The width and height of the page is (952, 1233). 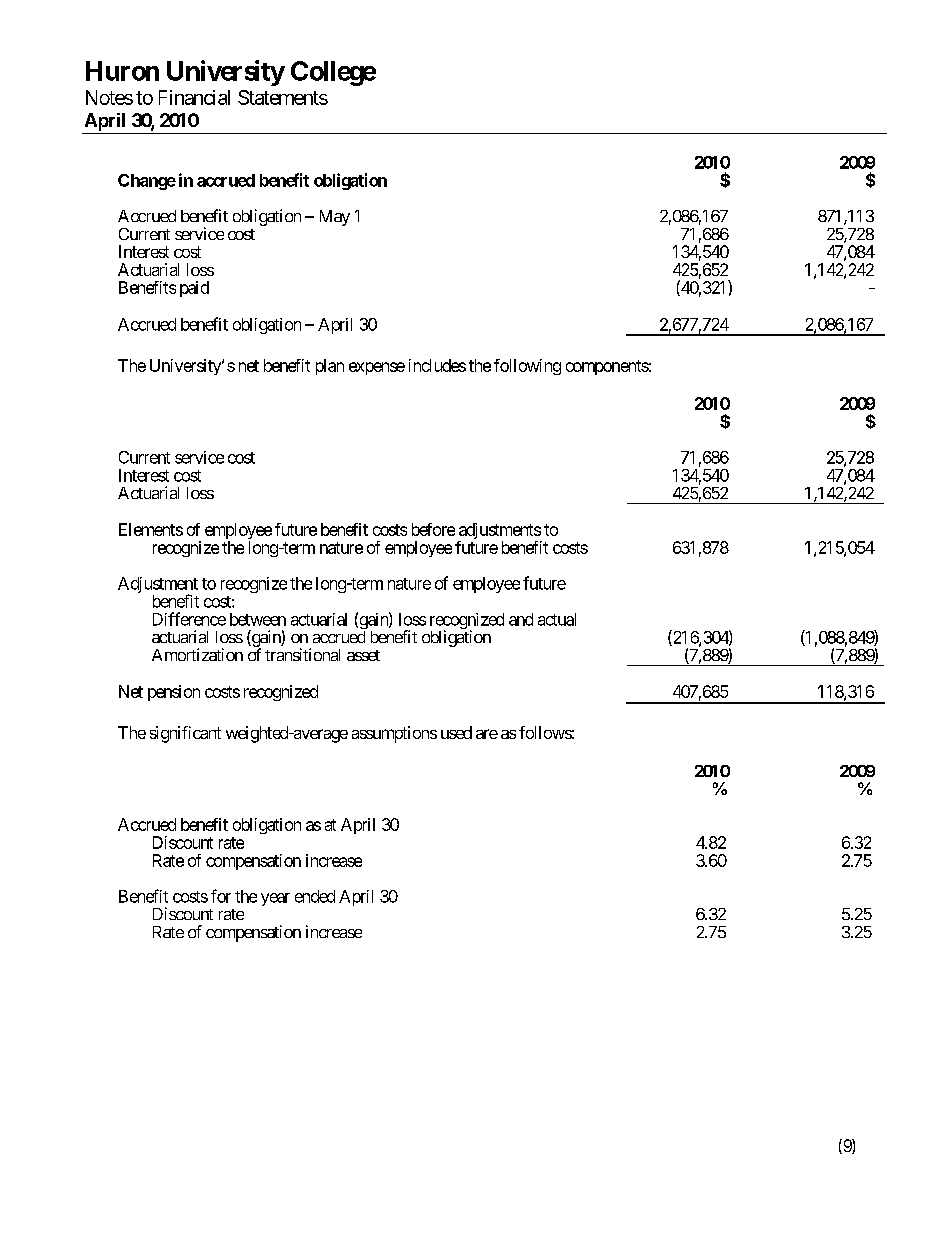 What do you see at coordinates (335, 218) in the page?
I see `May` at bounding box center [335, 218].
